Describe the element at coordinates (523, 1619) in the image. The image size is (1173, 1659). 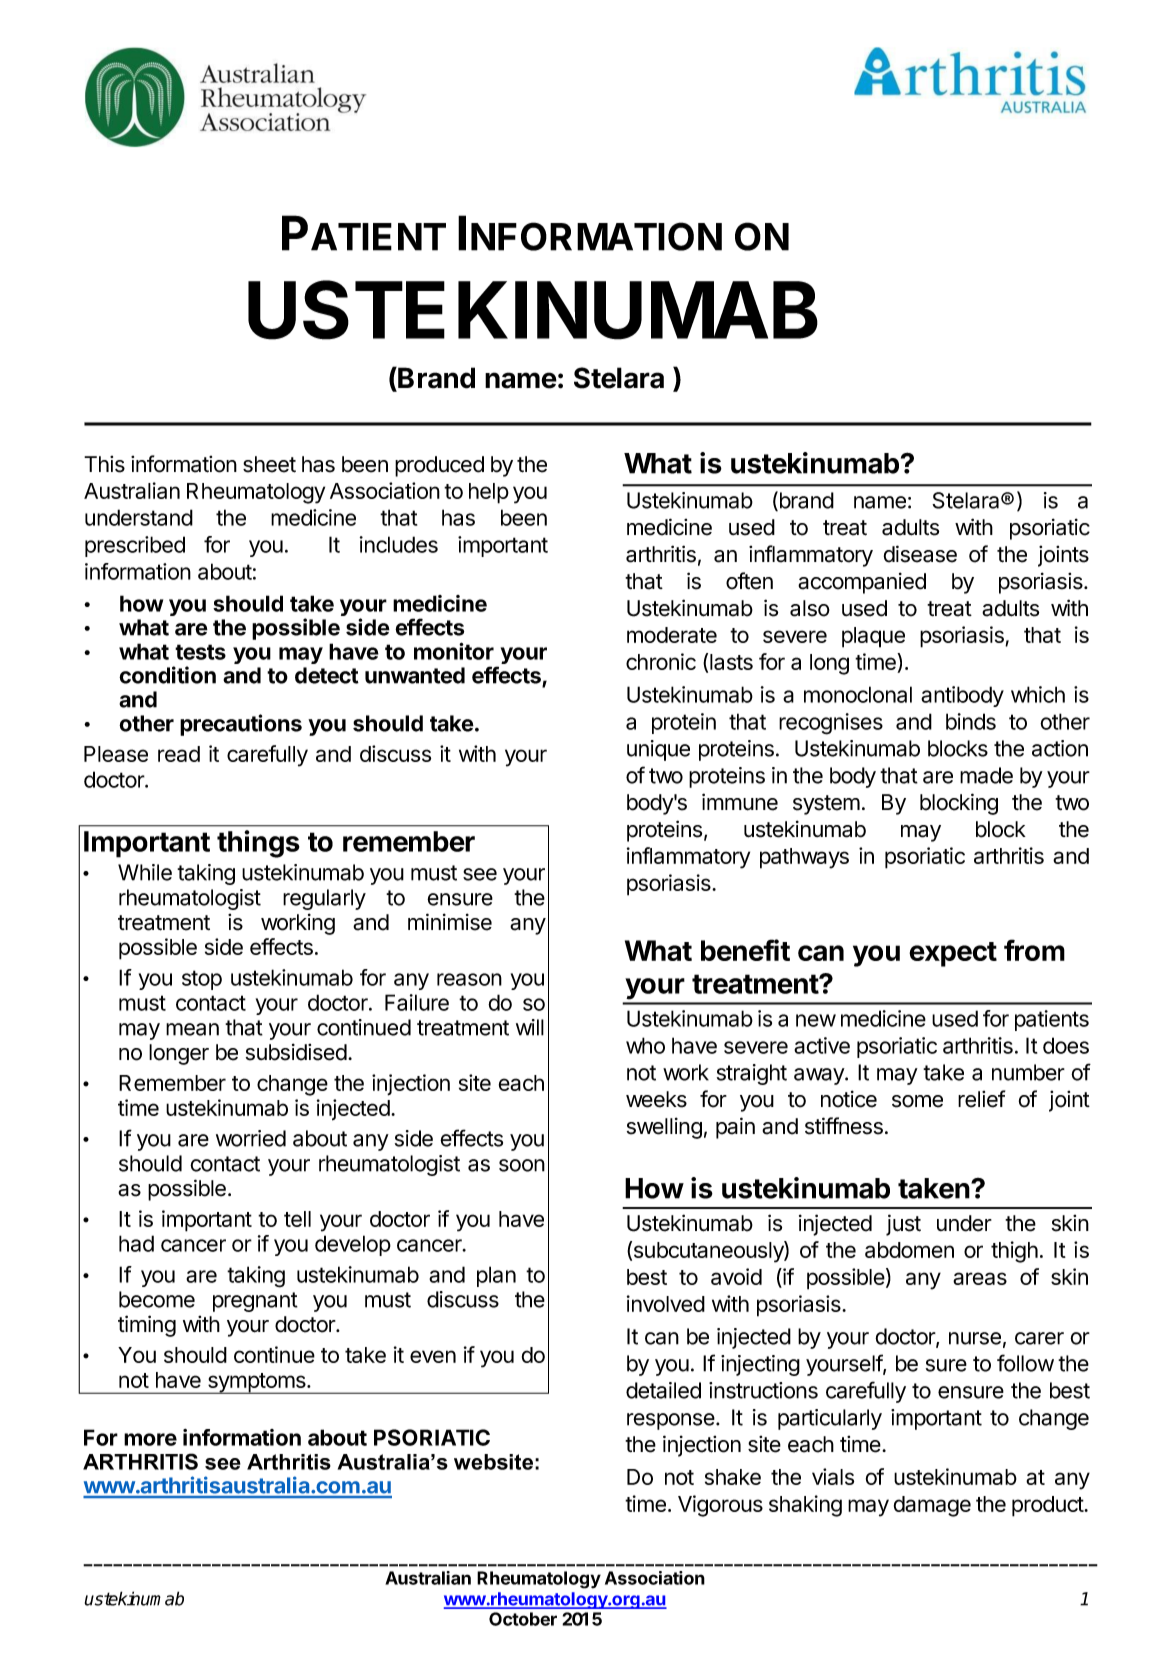
I see `October` at that location.
